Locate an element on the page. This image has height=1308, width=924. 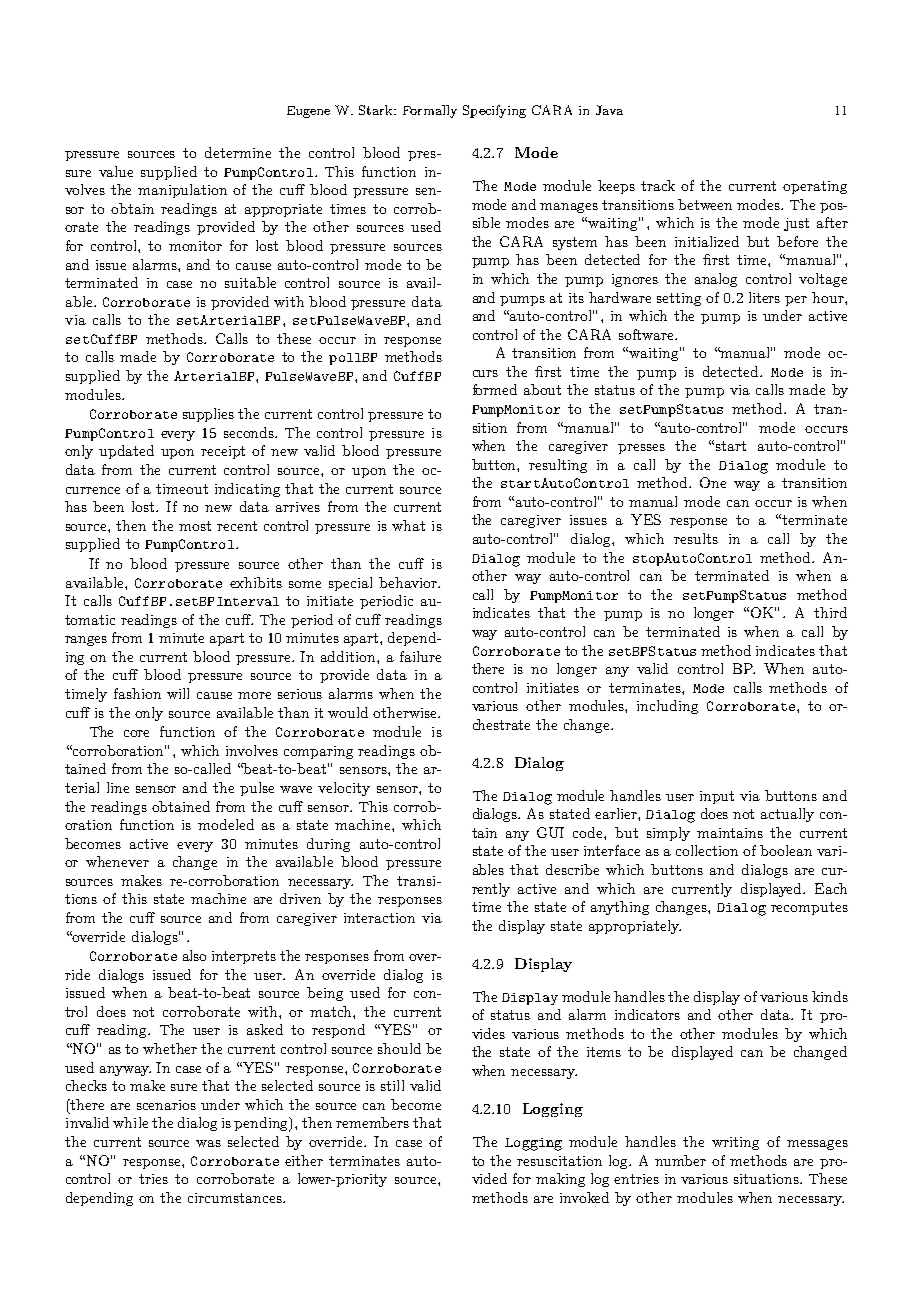
was is located at coordinates (208, 1143).
